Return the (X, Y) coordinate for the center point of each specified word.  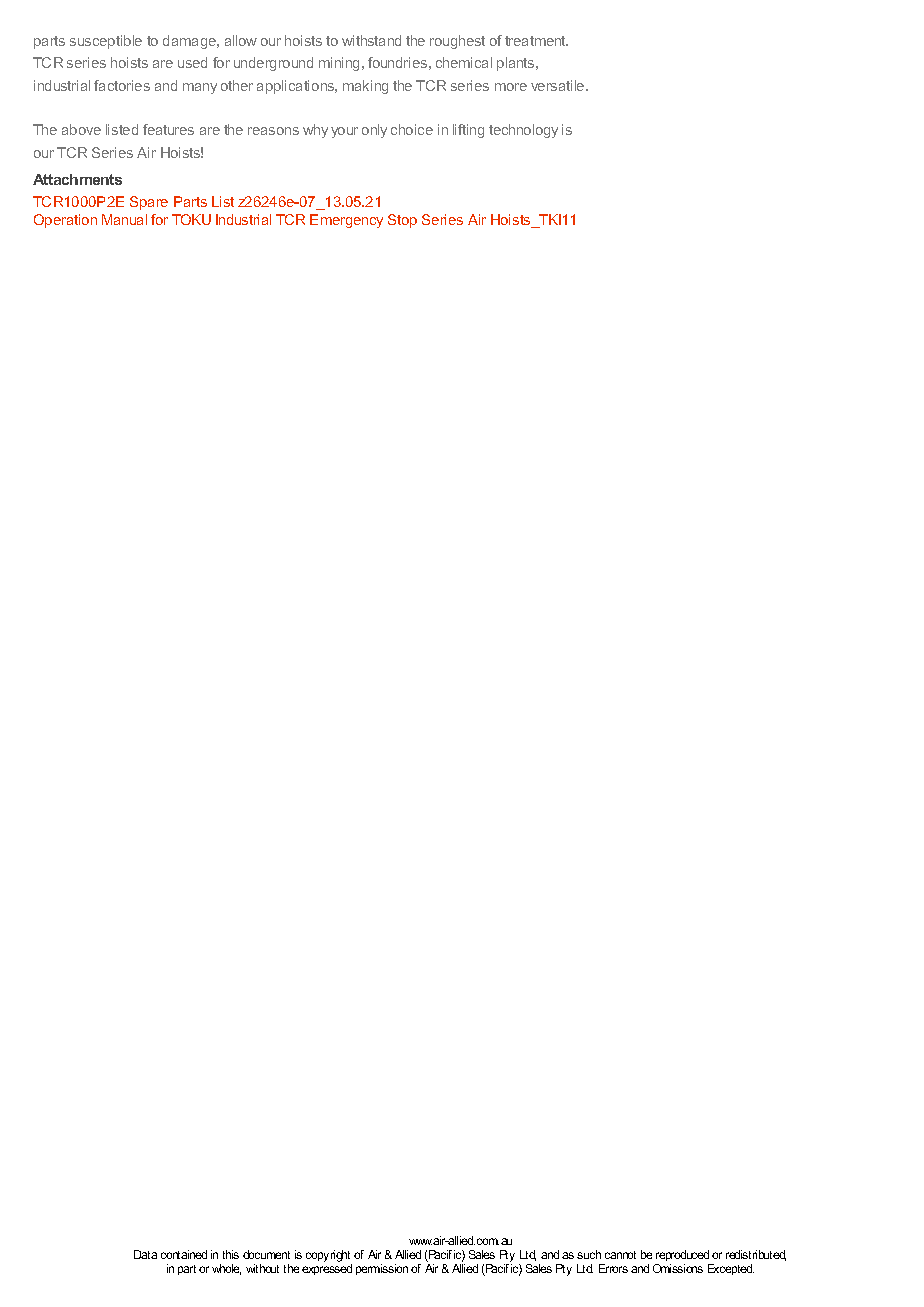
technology (523, 131)
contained (184, 1254)
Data (145, 1254)
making (365, 87)
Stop (402, 221)
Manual (124, 219)
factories (122, 85)
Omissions (678, 1268)
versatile (559, 85)
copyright (329, 1257)
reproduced (683, 1257)
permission (382, 1269)
